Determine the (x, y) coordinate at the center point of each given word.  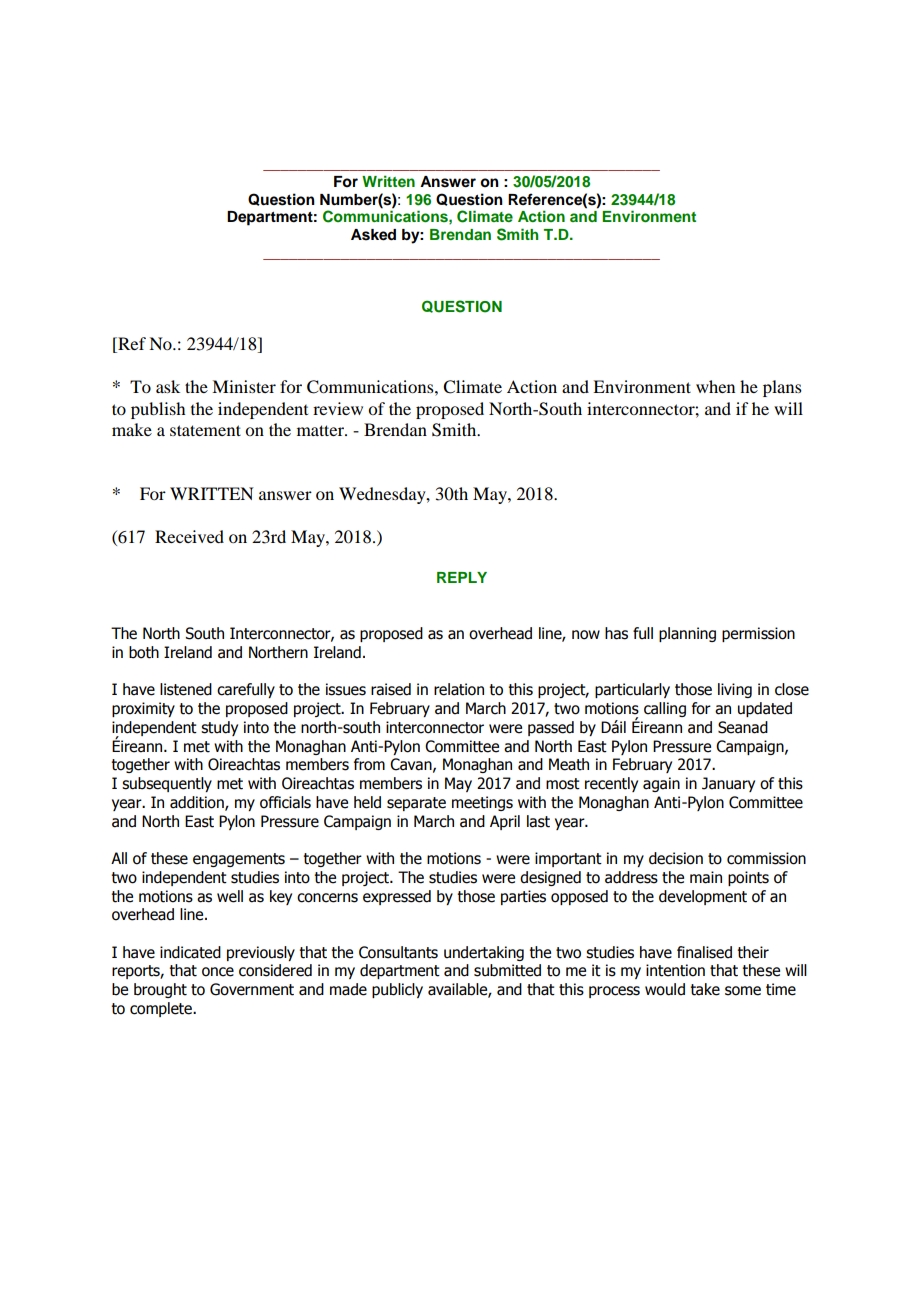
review (338, 408)
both (144, 652)
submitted (507, 970)
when (715, 386)
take (705, 989)
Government (252, 989)
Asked (373, 235)
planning (687, 634)
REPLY (462, 577)
